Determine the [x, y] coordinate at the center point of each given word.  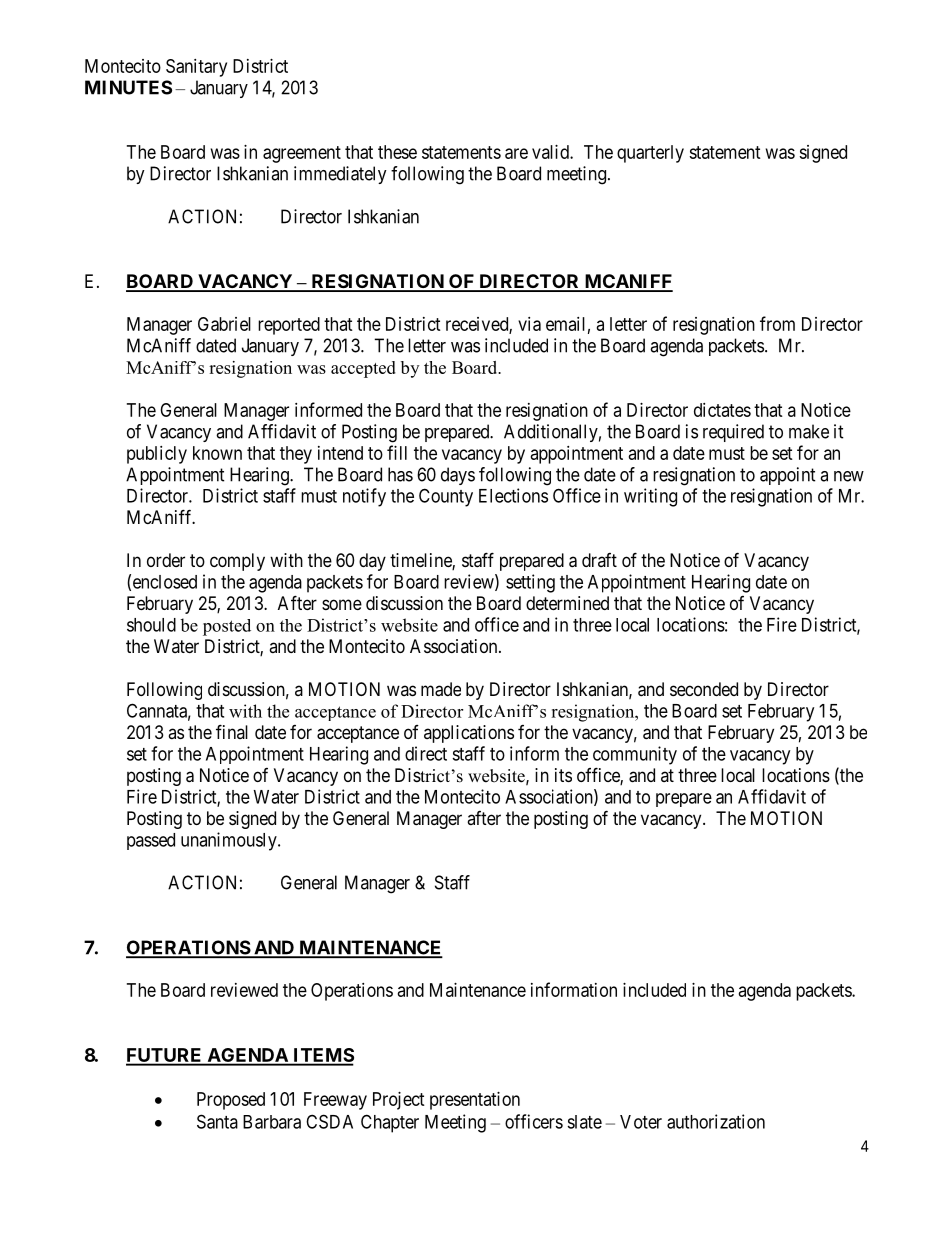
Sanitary [196, 68]
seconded [704, 689]
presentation [475, 1101]
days [458, 476]
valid [551, 152]
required [733, 433]
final [232, 731]
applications [469, 734]
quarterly [650, 154]
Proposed [231, 1101]
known [217, 453]
